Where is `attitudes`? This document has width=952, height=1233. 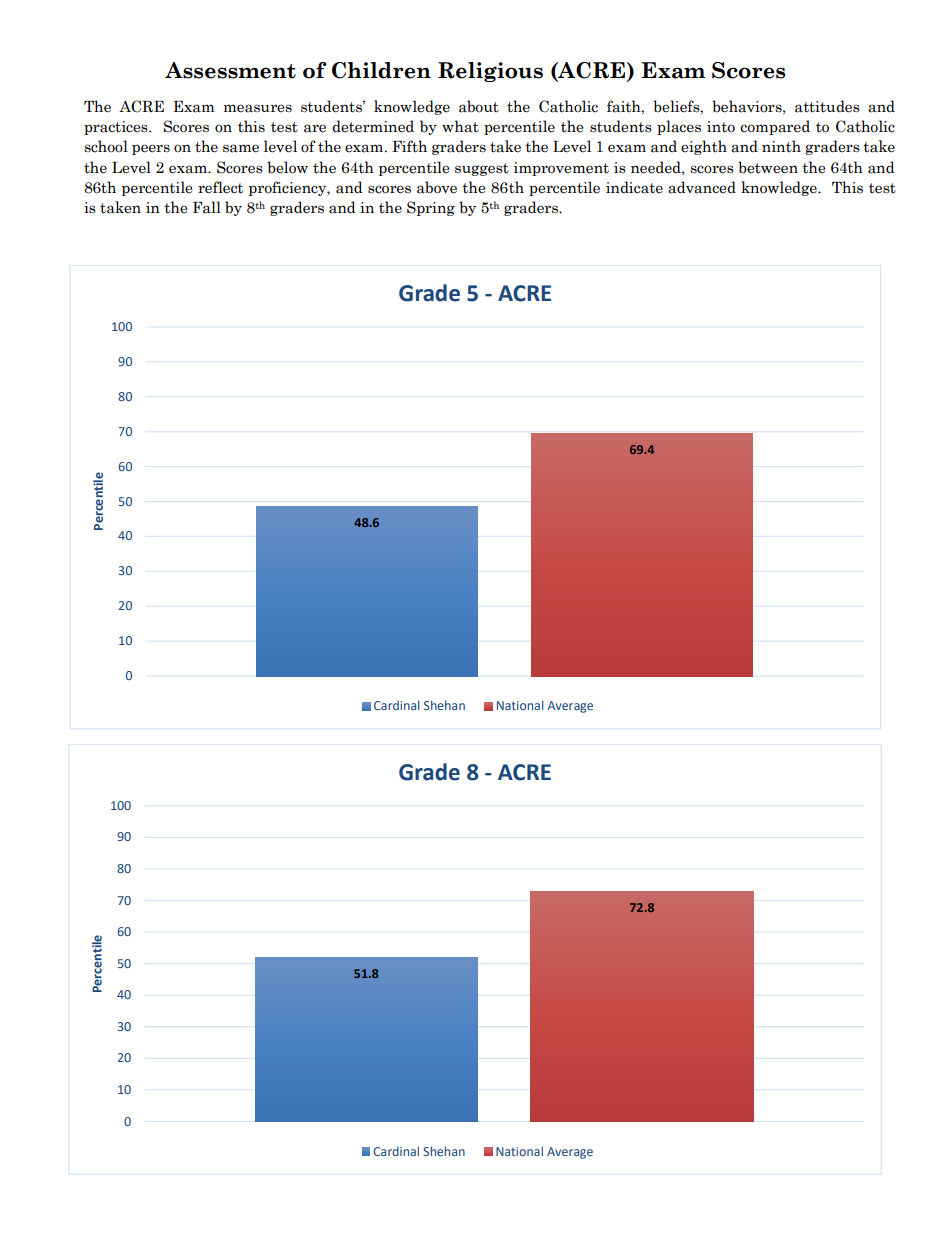
attitudes is located at coordinates (827, 106).
